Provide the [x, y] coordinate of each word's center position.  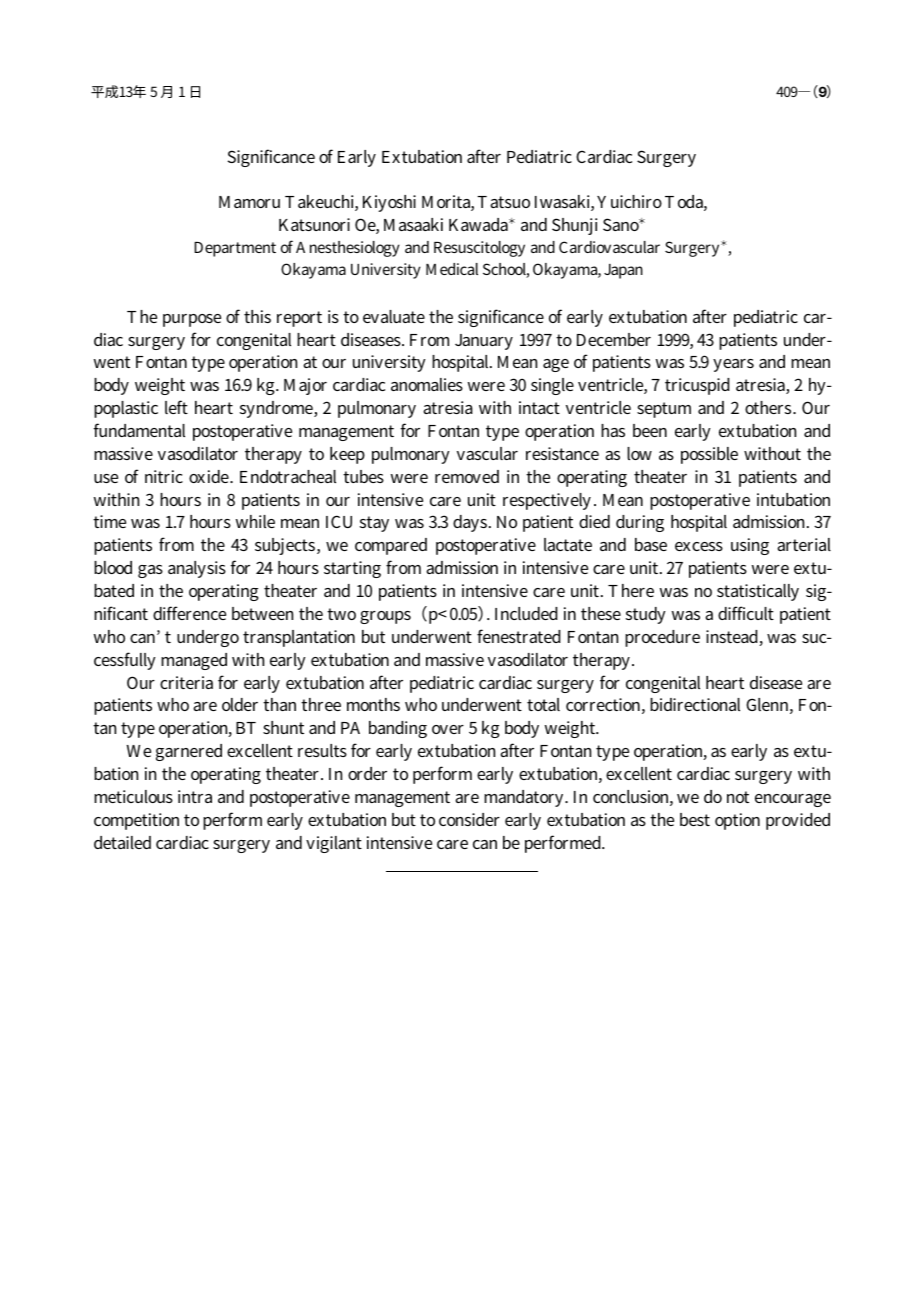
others [769, 407]
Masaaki [413, 224]
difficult [746, 613]
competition [136, 821]
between [262, 613]
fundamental [139, 430]
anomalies [427, 384]
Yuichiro [629, 201]
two [341, 614]
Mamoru [249, 202]
